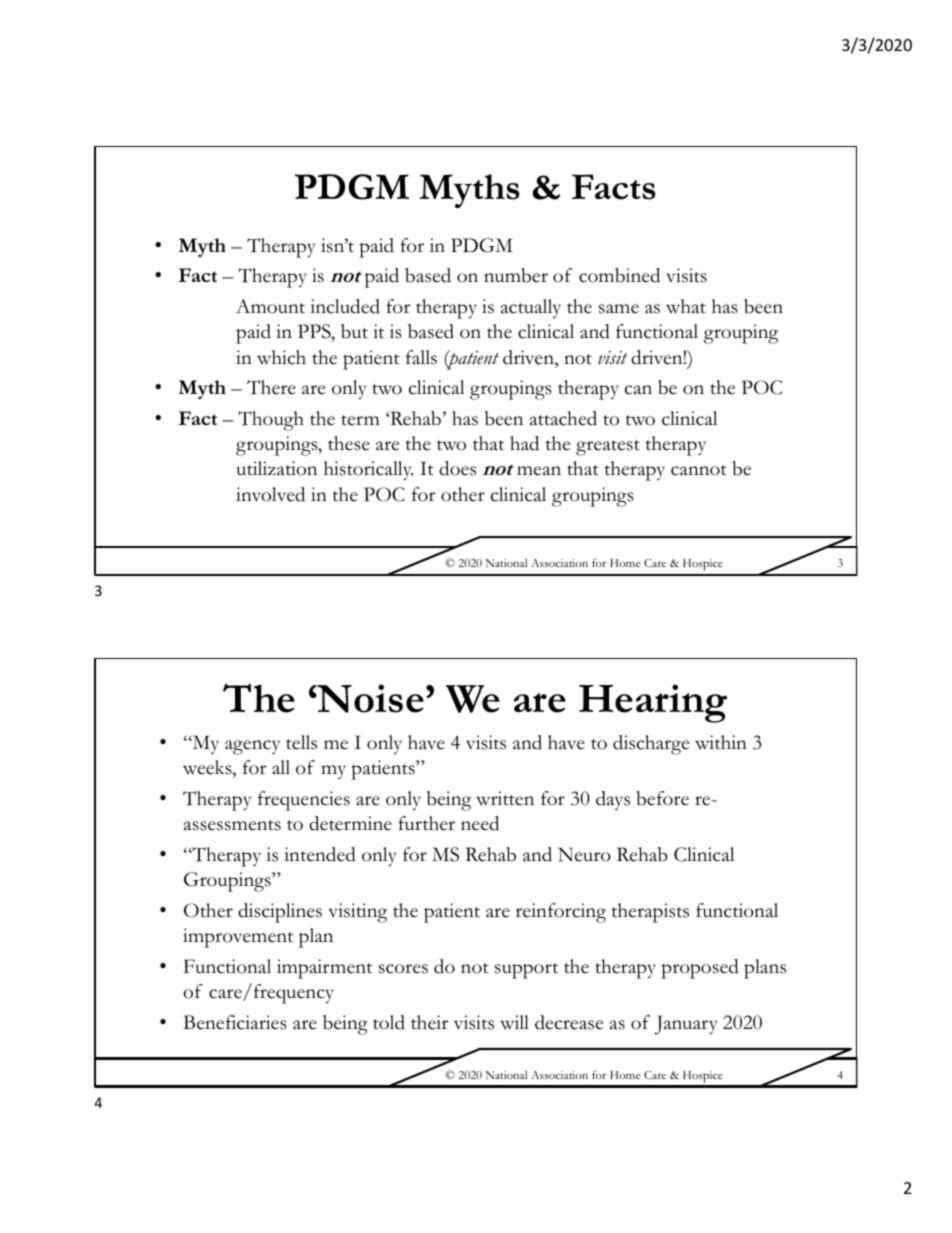  I want to click on does, so click(457, 468).
